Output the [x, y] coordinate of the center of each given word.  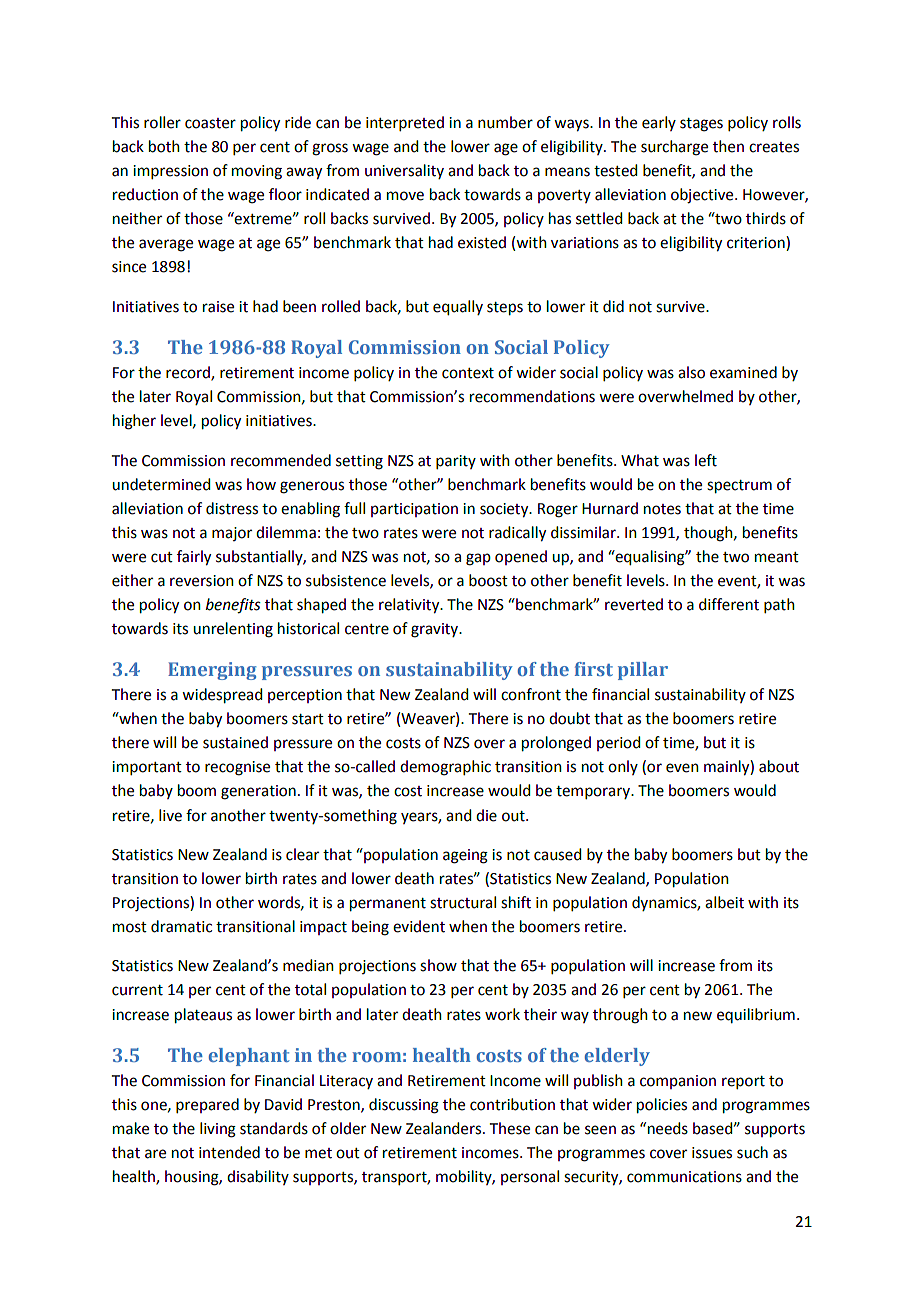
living [218, 1130]
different [729, 604]
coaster [210, 123]
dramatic [181, 926]
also [691, 372]
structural [463, 902]
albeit [724, 902]
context [468, 373]
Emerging [212, 671]
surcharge [674, 148]
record [189, 373]
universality [404, 171]
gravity [435, 630]
